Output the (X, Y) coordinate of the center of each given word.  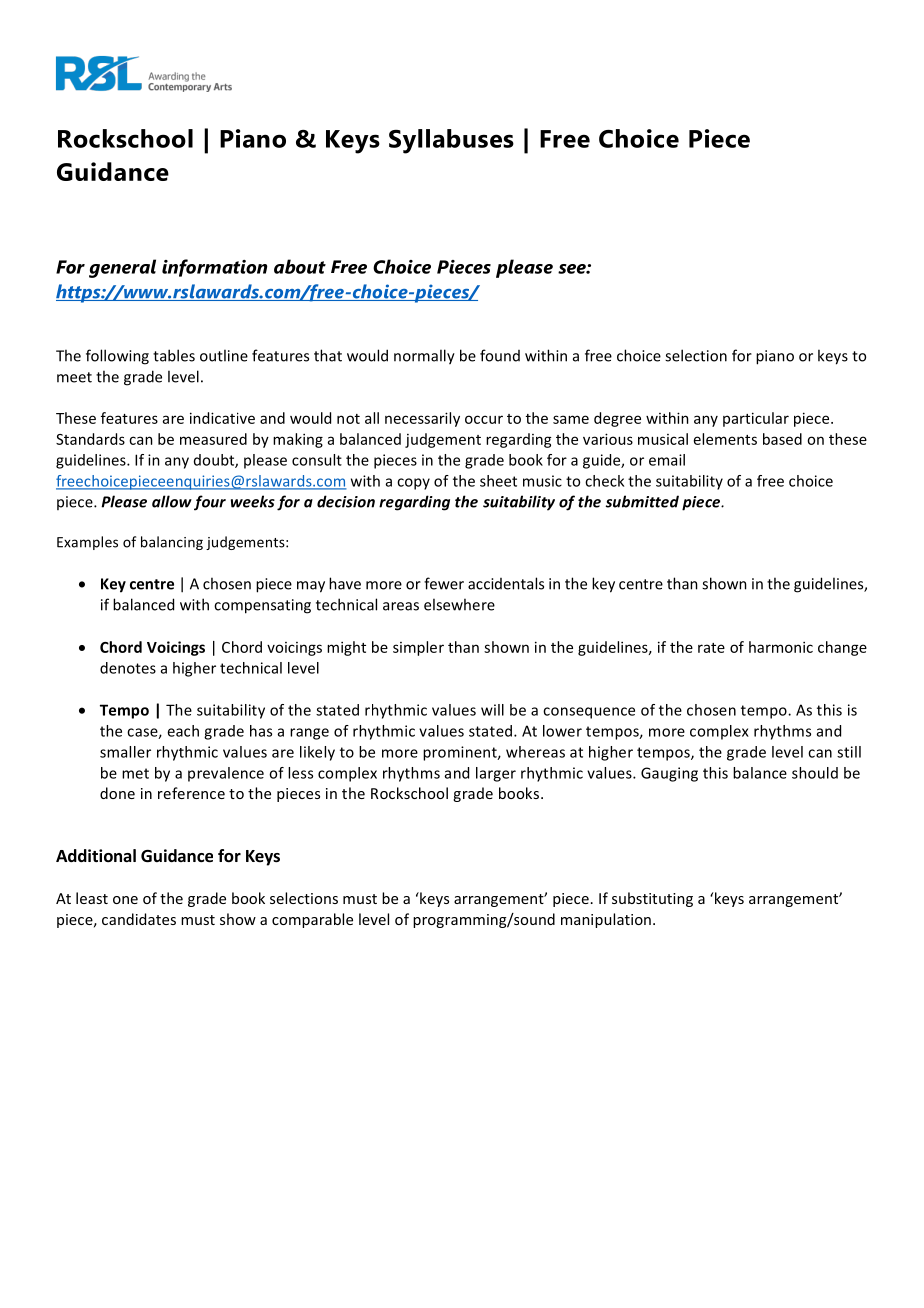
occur (484, 419)
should (815, 773)
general (122, 268)
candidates (139, 919)
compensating (262, 606)
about (300, 266)
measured (213, 439)
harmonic (781, 647)
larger (496, 774)
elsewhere (459, 604)
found (500, 355)
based (782, 439)
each (183, 731)
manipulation (606, 920)
